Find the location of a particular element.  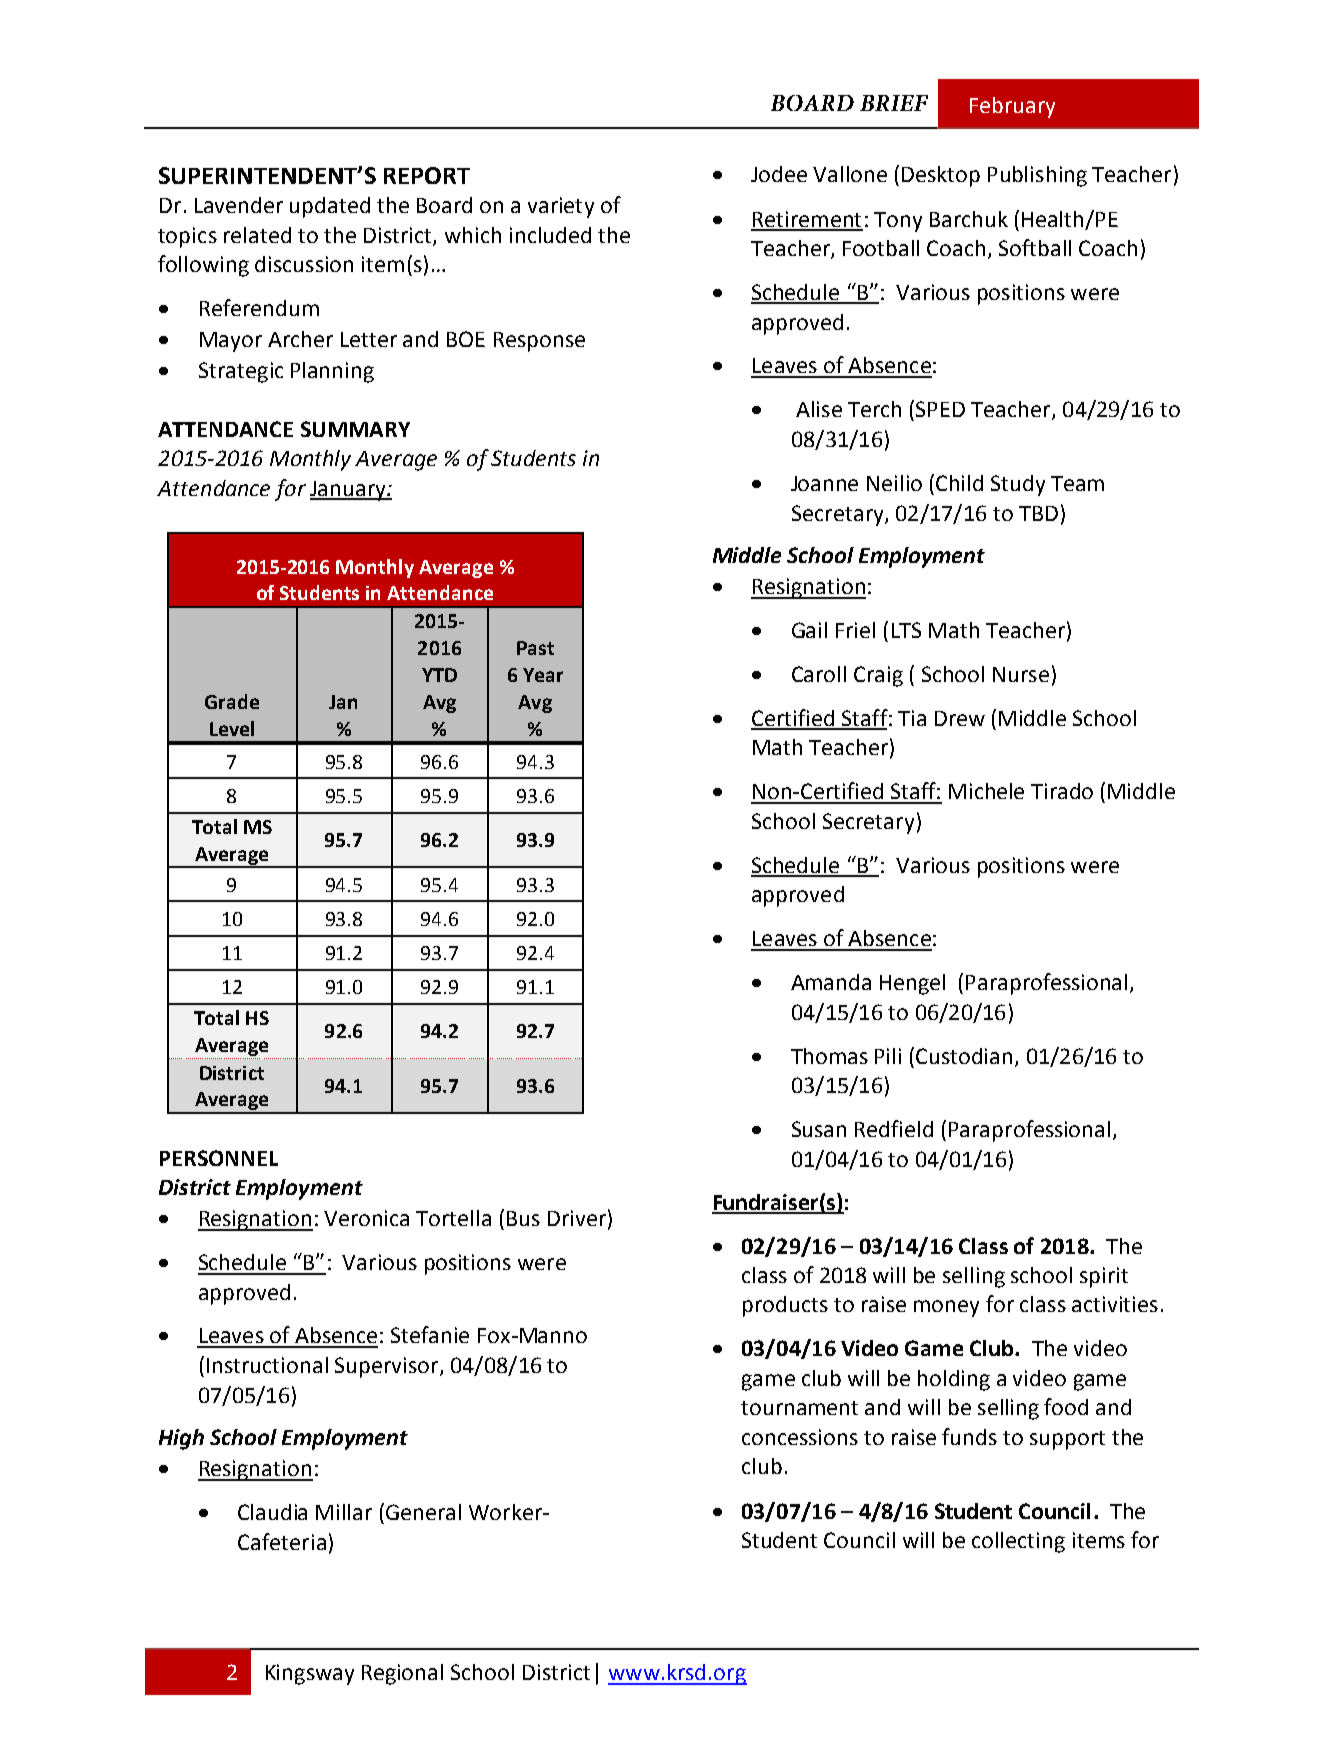

money is located at coordinates (946, 1308).
